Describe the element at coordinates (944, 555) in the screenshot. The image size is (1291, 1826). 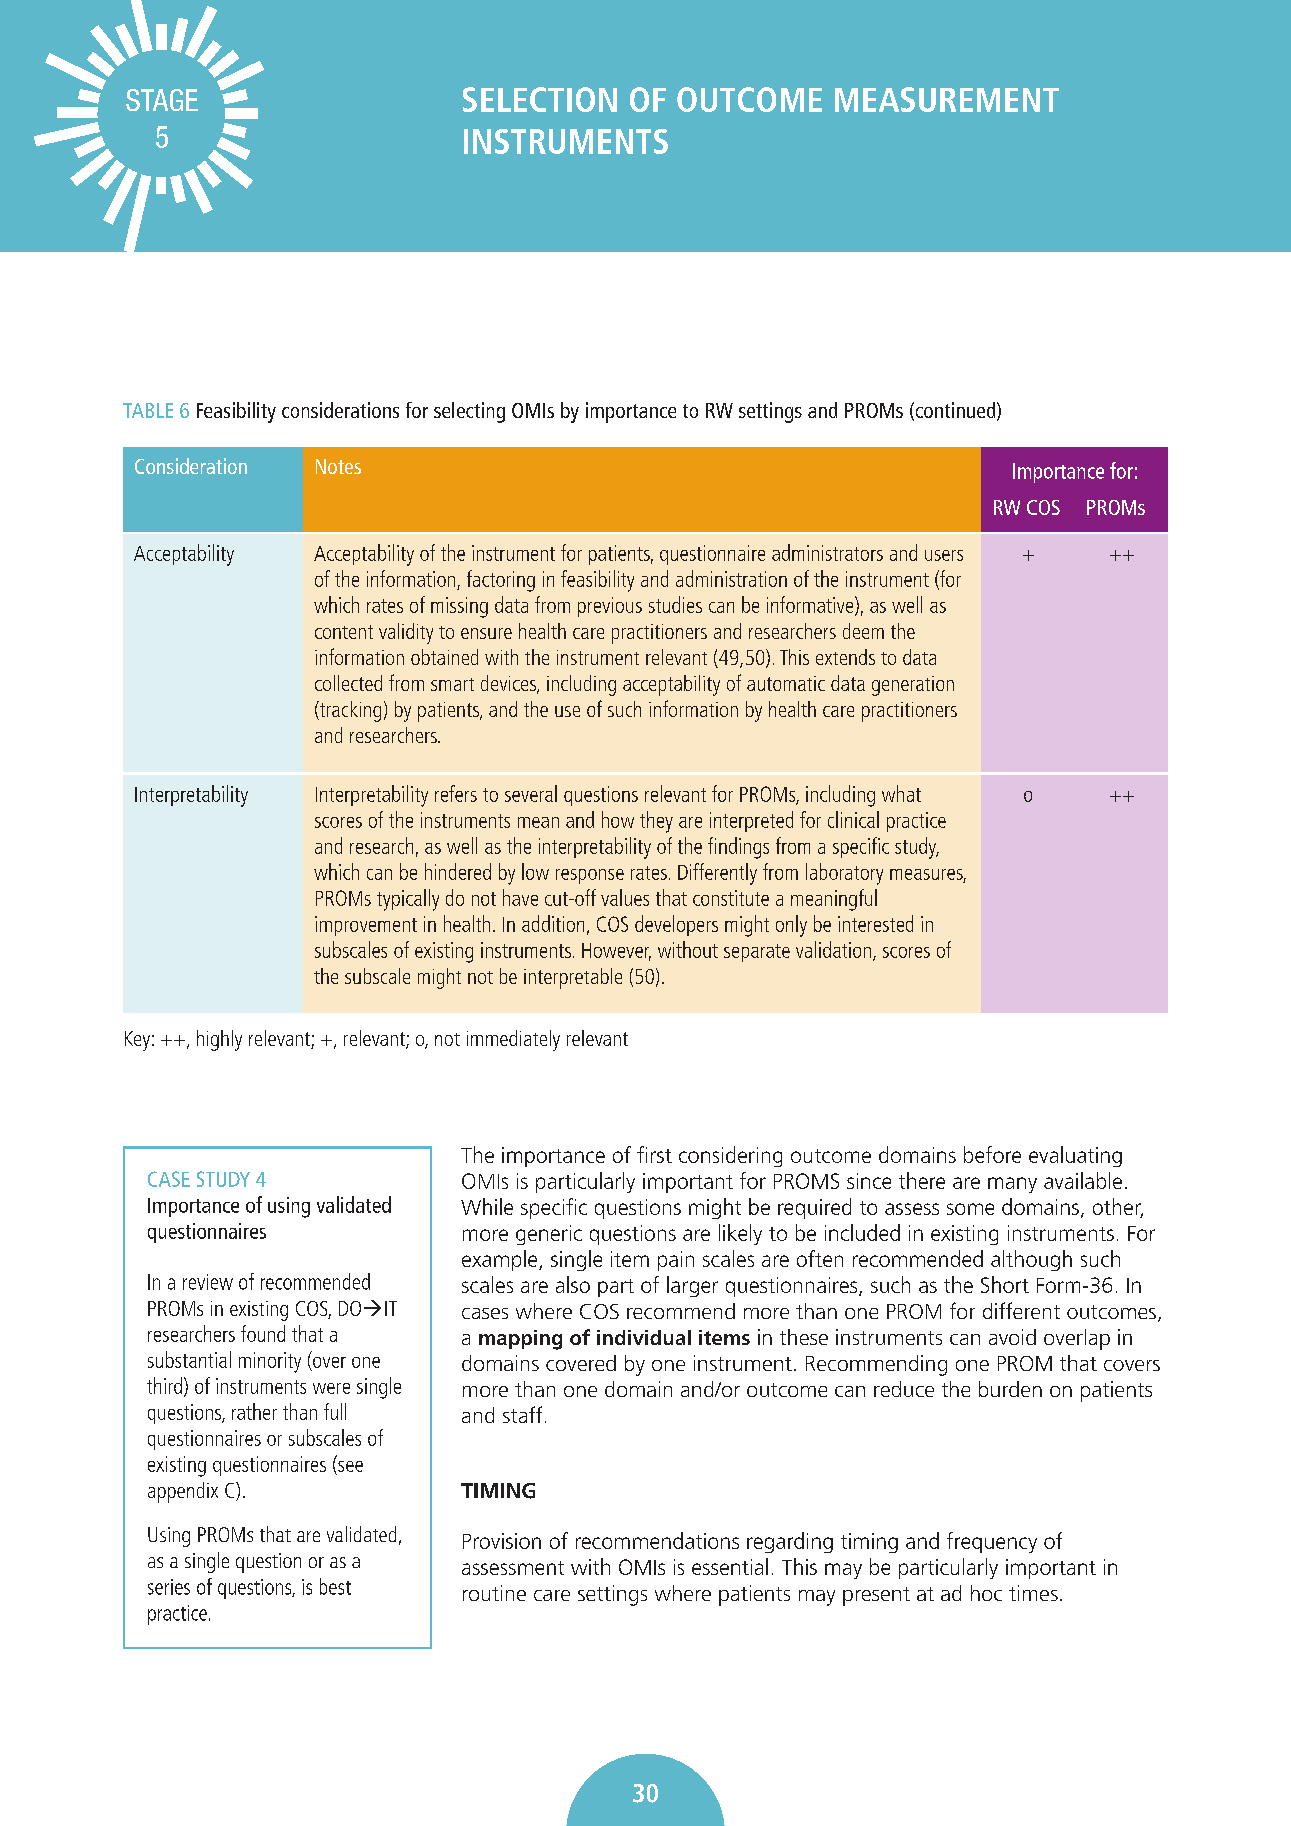
I see `users` at that location.
